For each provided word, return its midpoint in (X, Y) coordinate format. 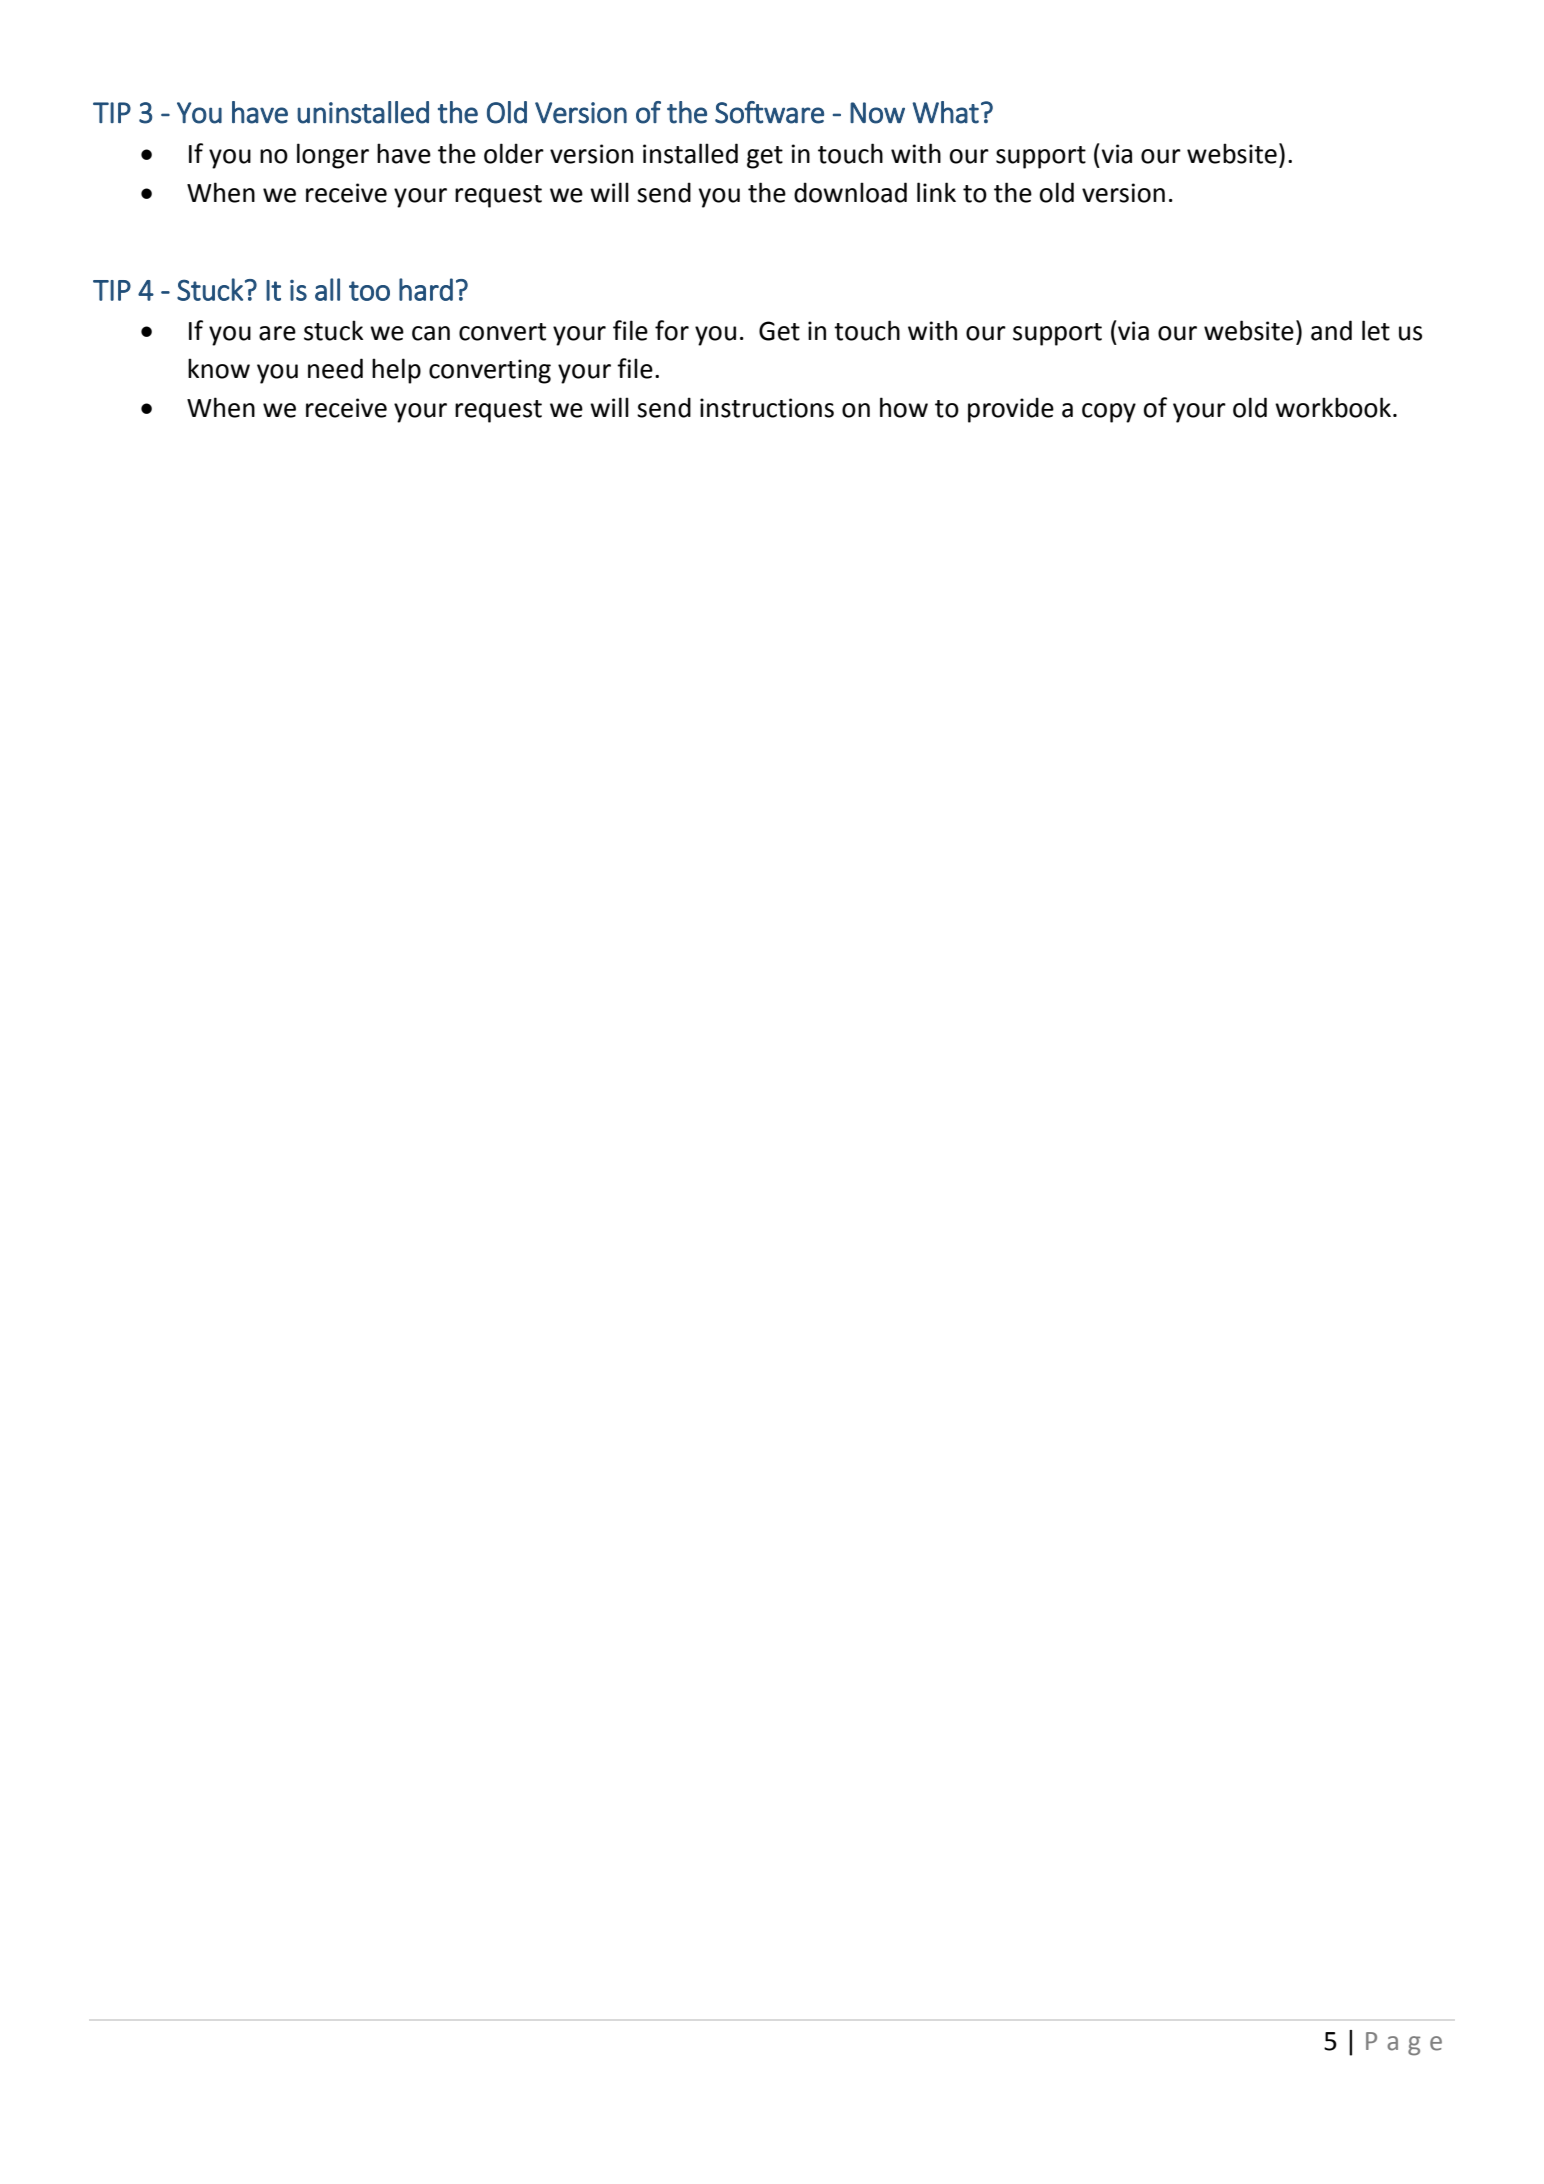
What (945, 112)
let (1376, 330)
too (369, 291)
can (431, 333)
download (850, 192)
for (672, 330)
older (514, 153)
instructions (767, 408)
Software (769, 112)
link (936, 192)
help (396, 371)
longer (333, 156)
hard (426, 289)
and (1331, 330)
